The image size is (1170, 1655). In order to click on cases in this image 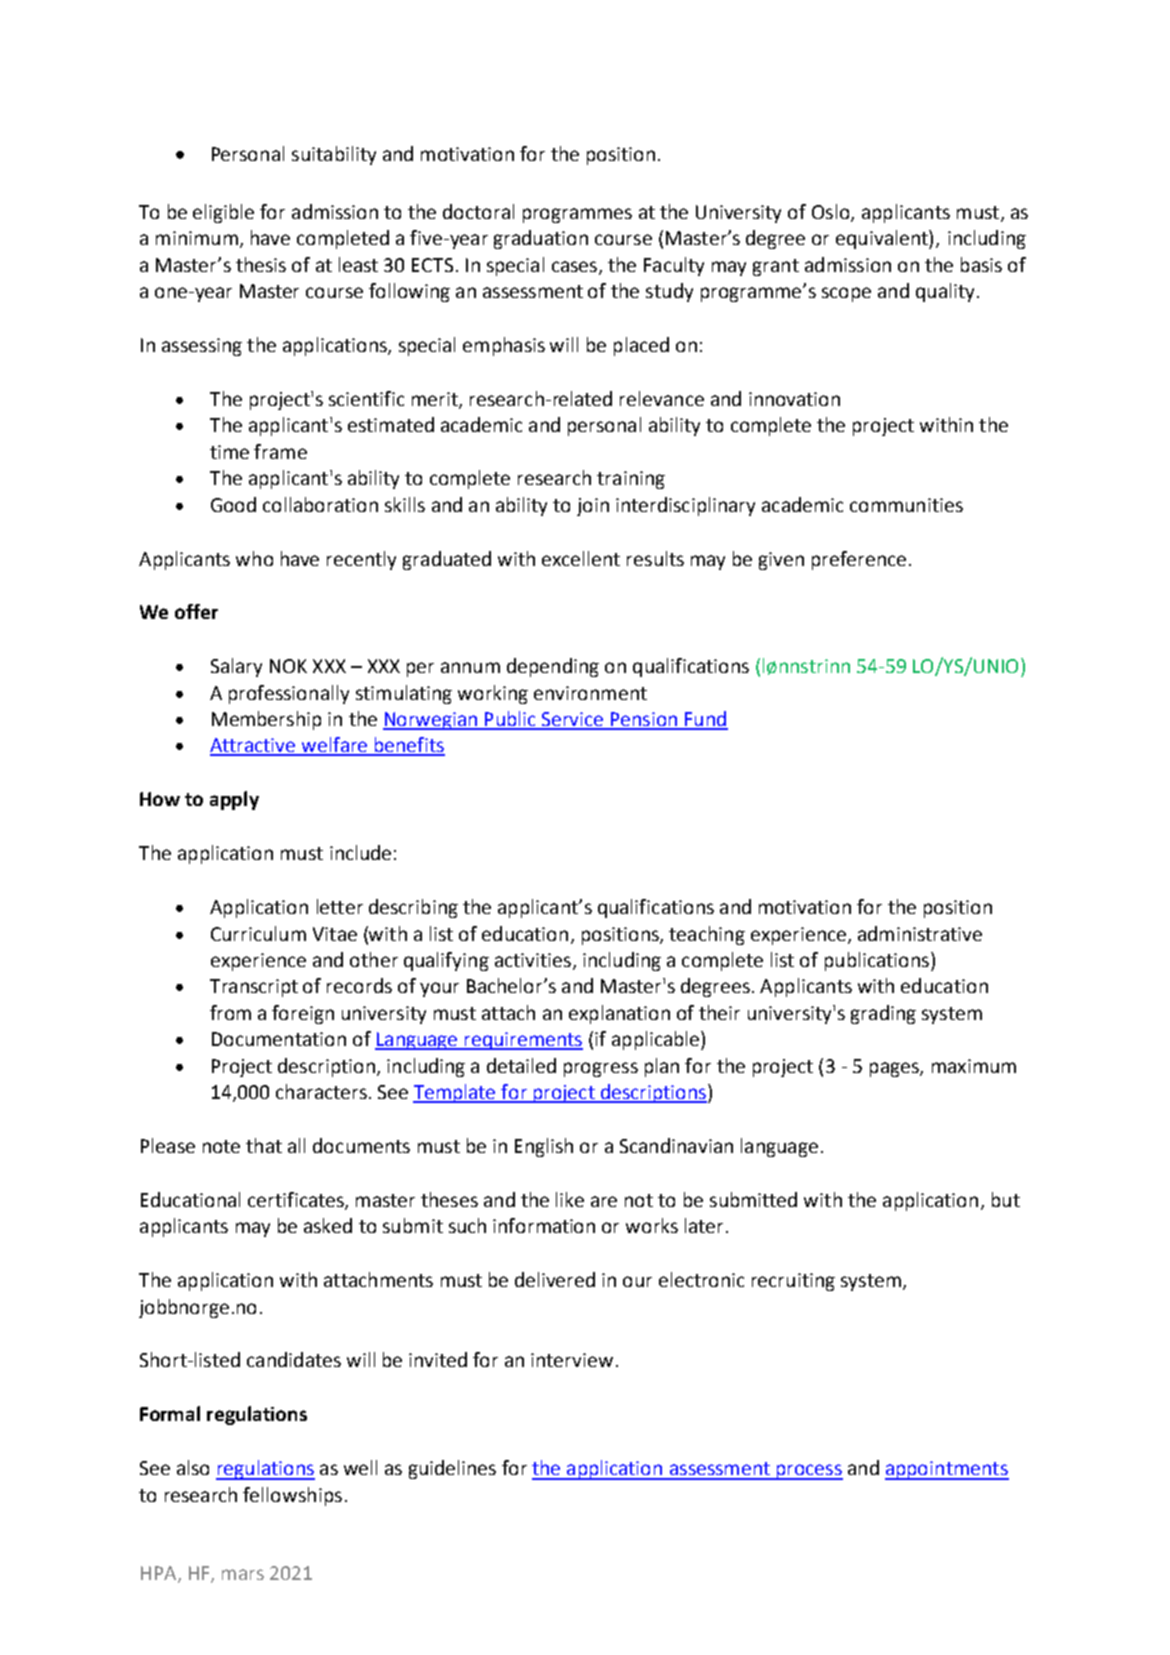, I will do `click(576, 267)`.
